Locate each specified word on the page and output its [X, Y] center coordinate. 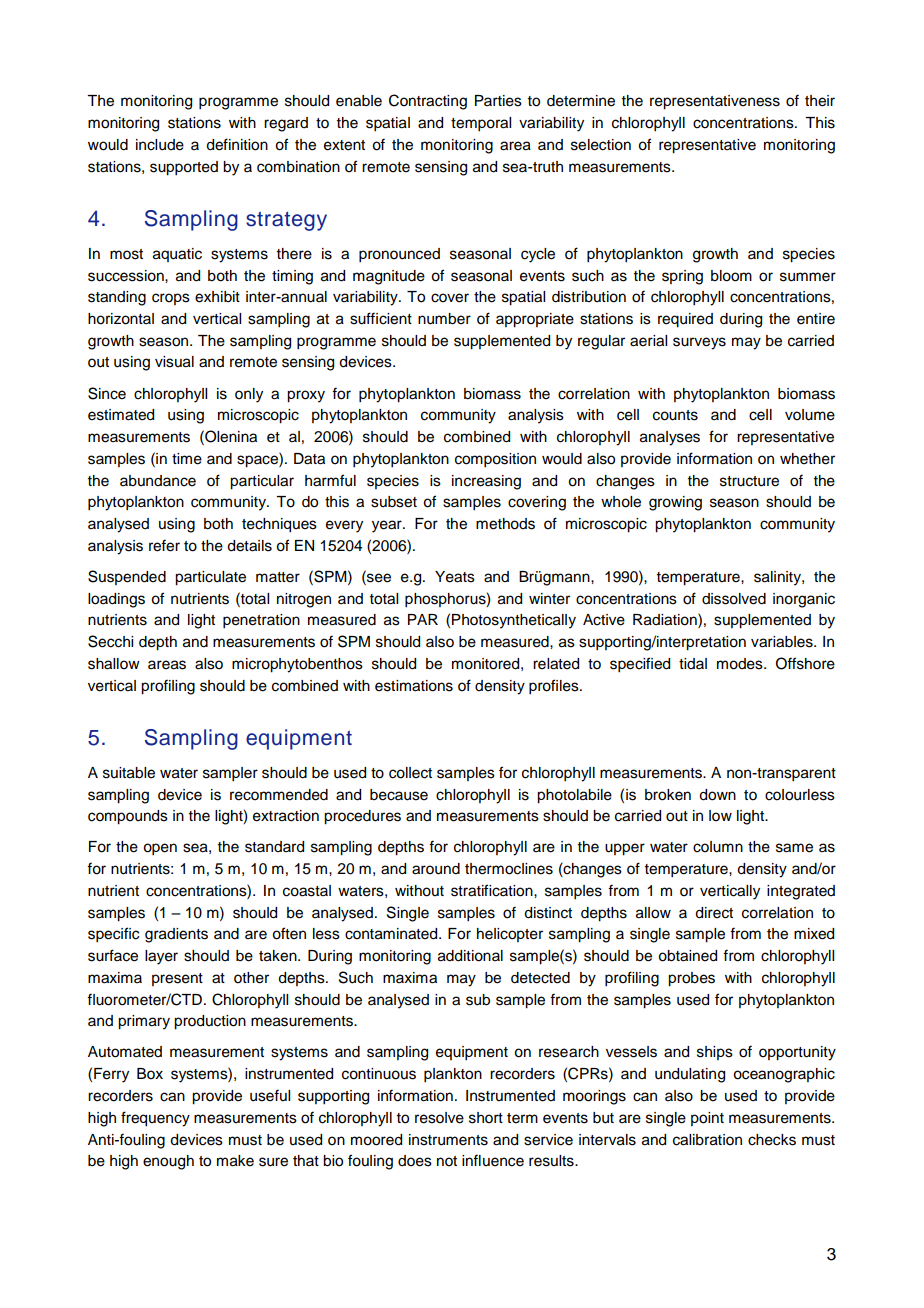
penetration [261, 621]
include [160, 145]
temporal [481, 124]
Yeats [455, 577]
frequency [155, 1119]
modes [741, 664]
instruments [448, 1140]
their [820, 101]
